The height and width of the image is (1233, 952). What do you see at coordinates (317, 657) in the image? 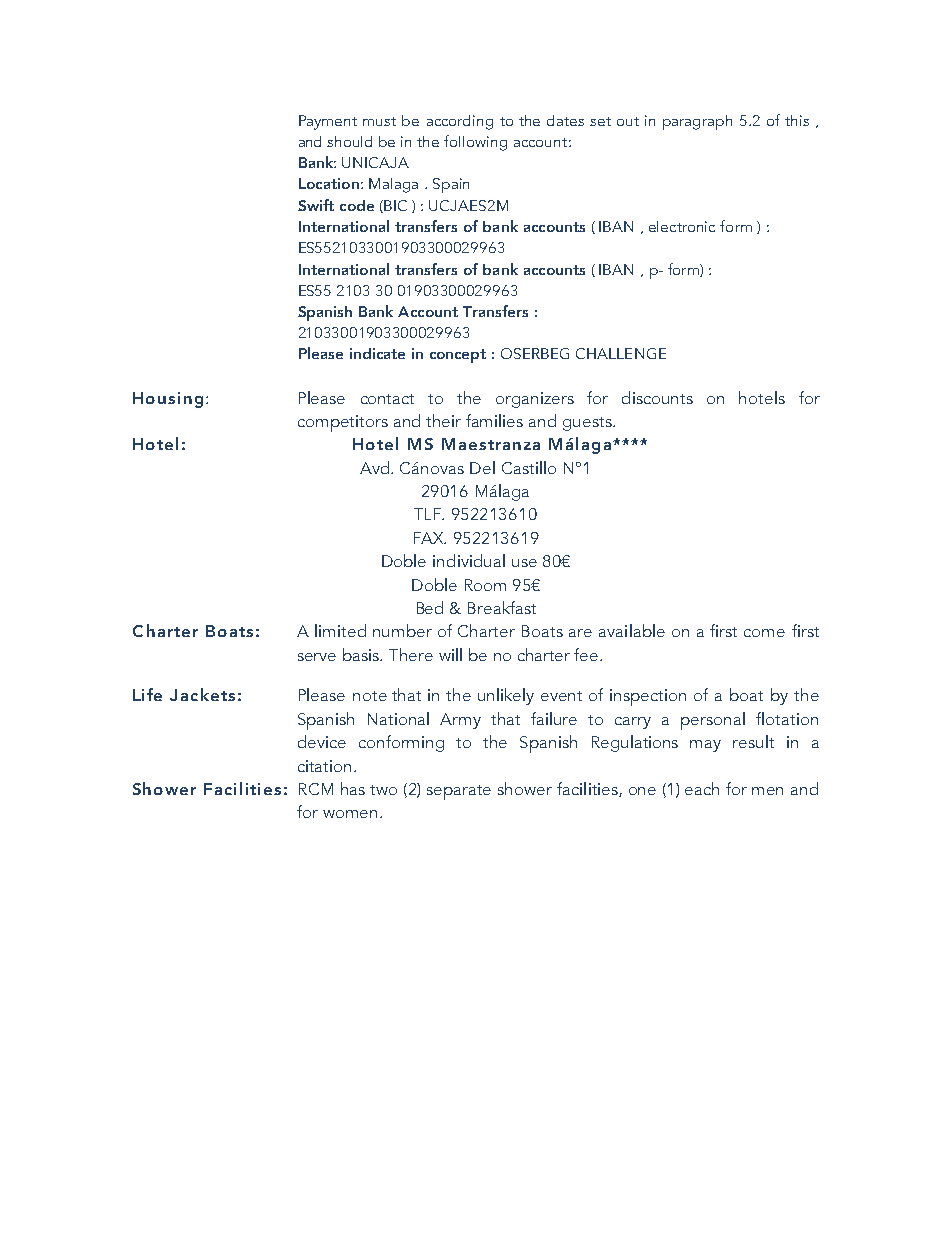
I see `serve` at bounding box center [317, 657].
